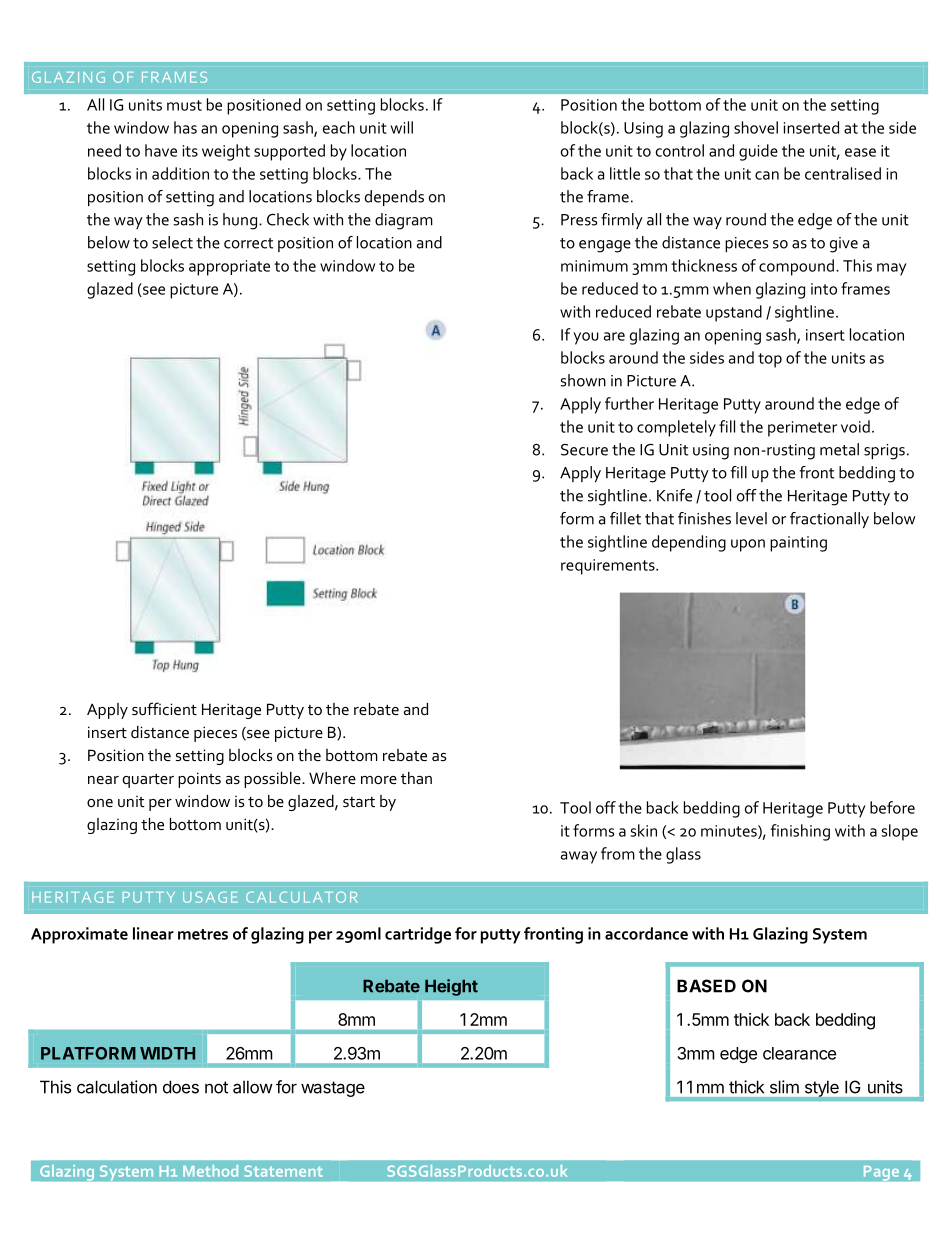  What do you see at coordinates (758, 152) in the document?
I see `guide` at bounding box center [758, 152].
